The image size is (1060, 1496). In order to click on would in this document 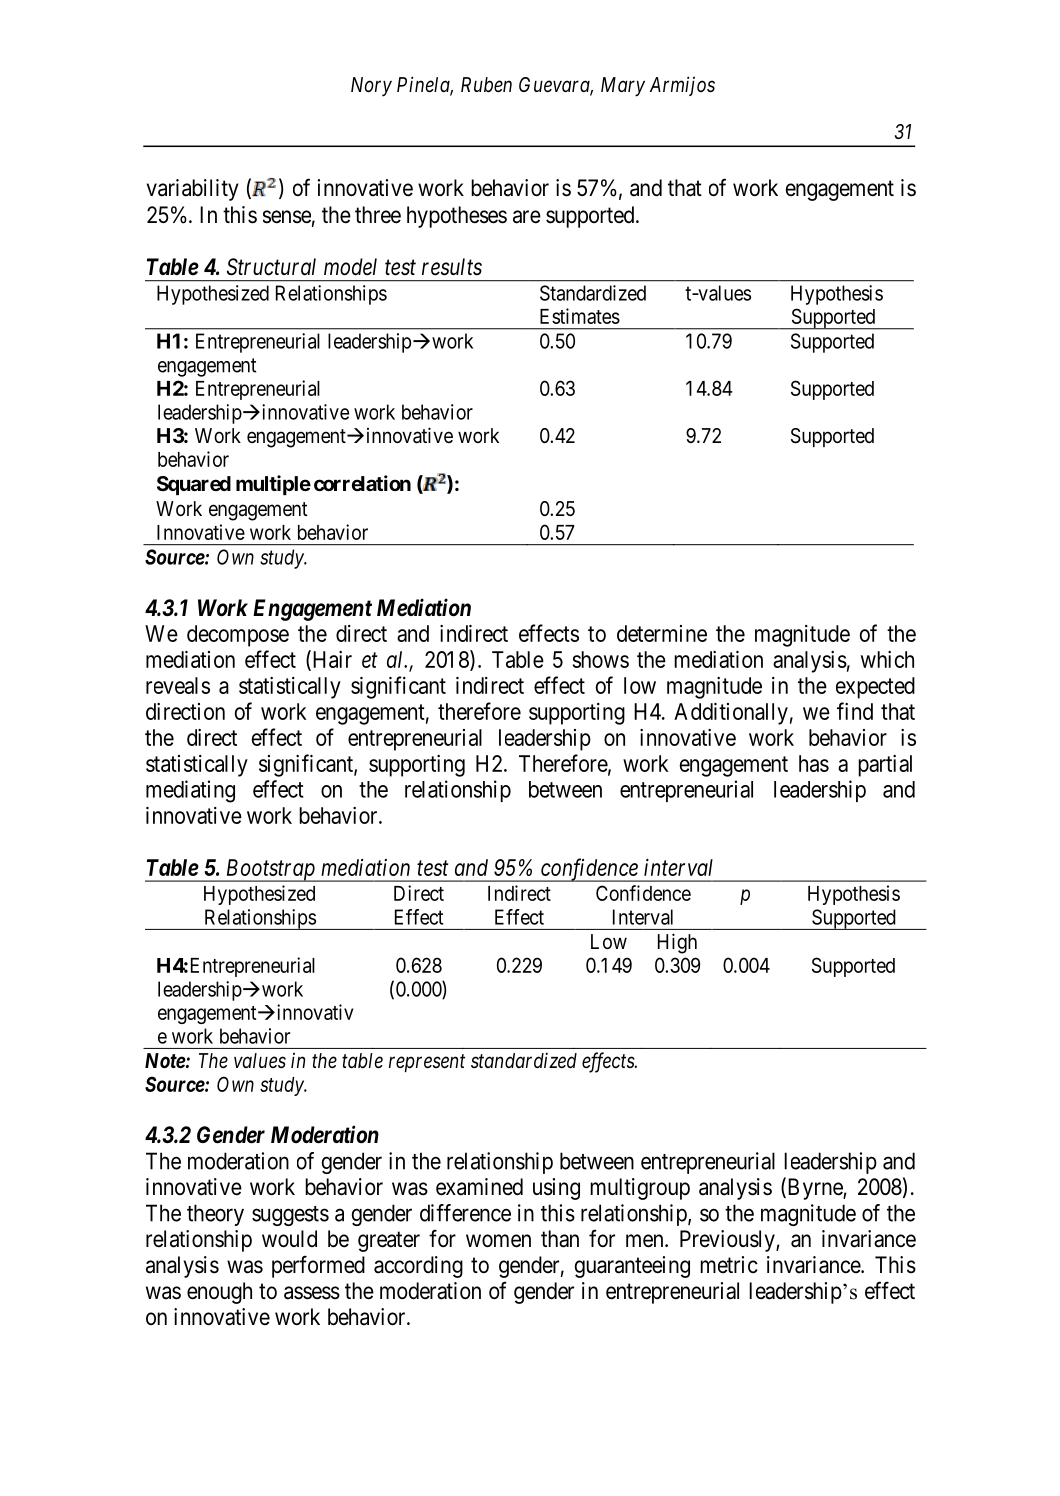, I will do `click(289, 1239)`.
